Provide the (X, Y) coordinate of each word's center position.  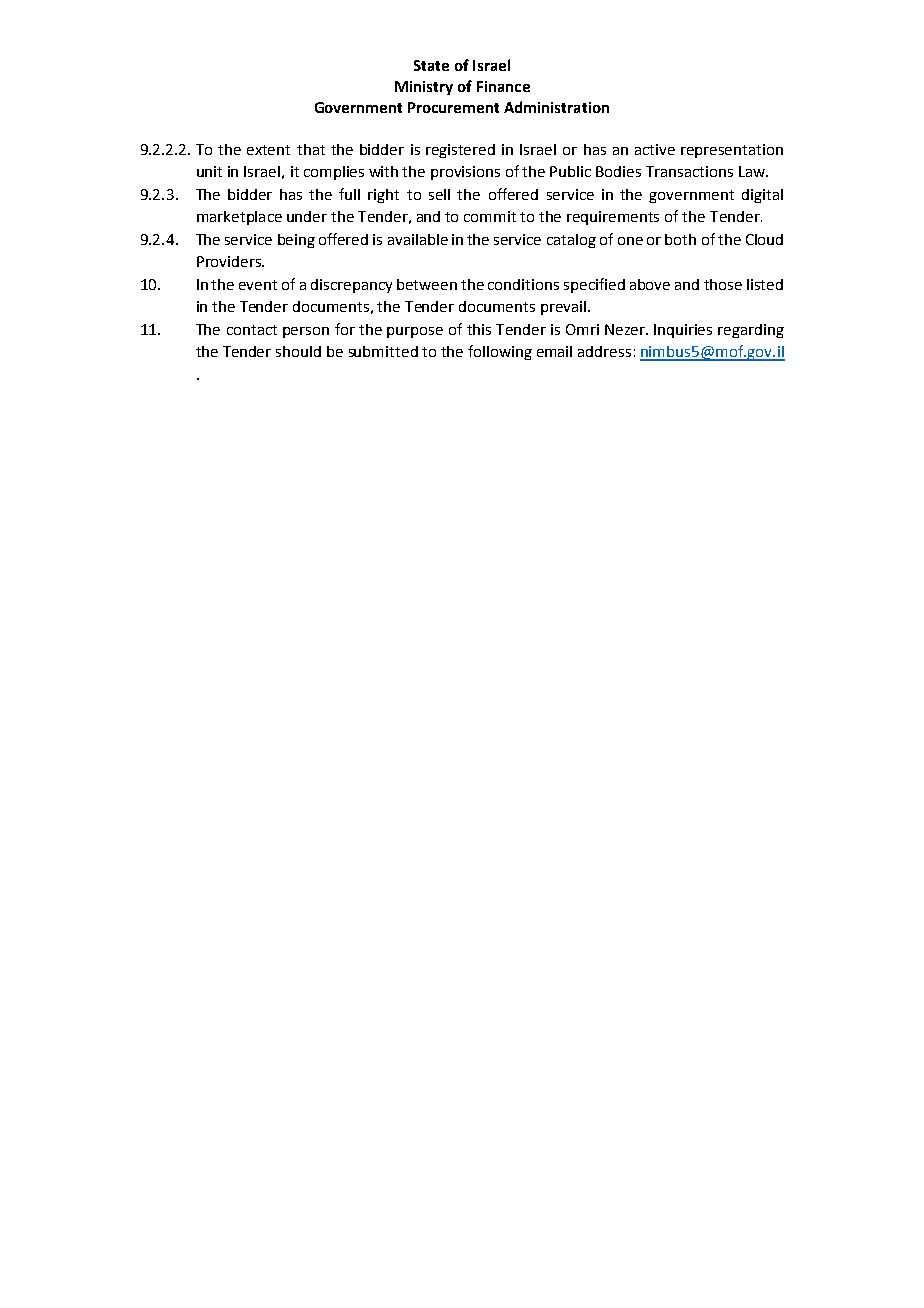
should (298, 351)
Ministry (424, 88)
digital (762, 196)
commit (490, 216)
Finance (503, 86)
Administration (556, 107)
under (307, 216)
